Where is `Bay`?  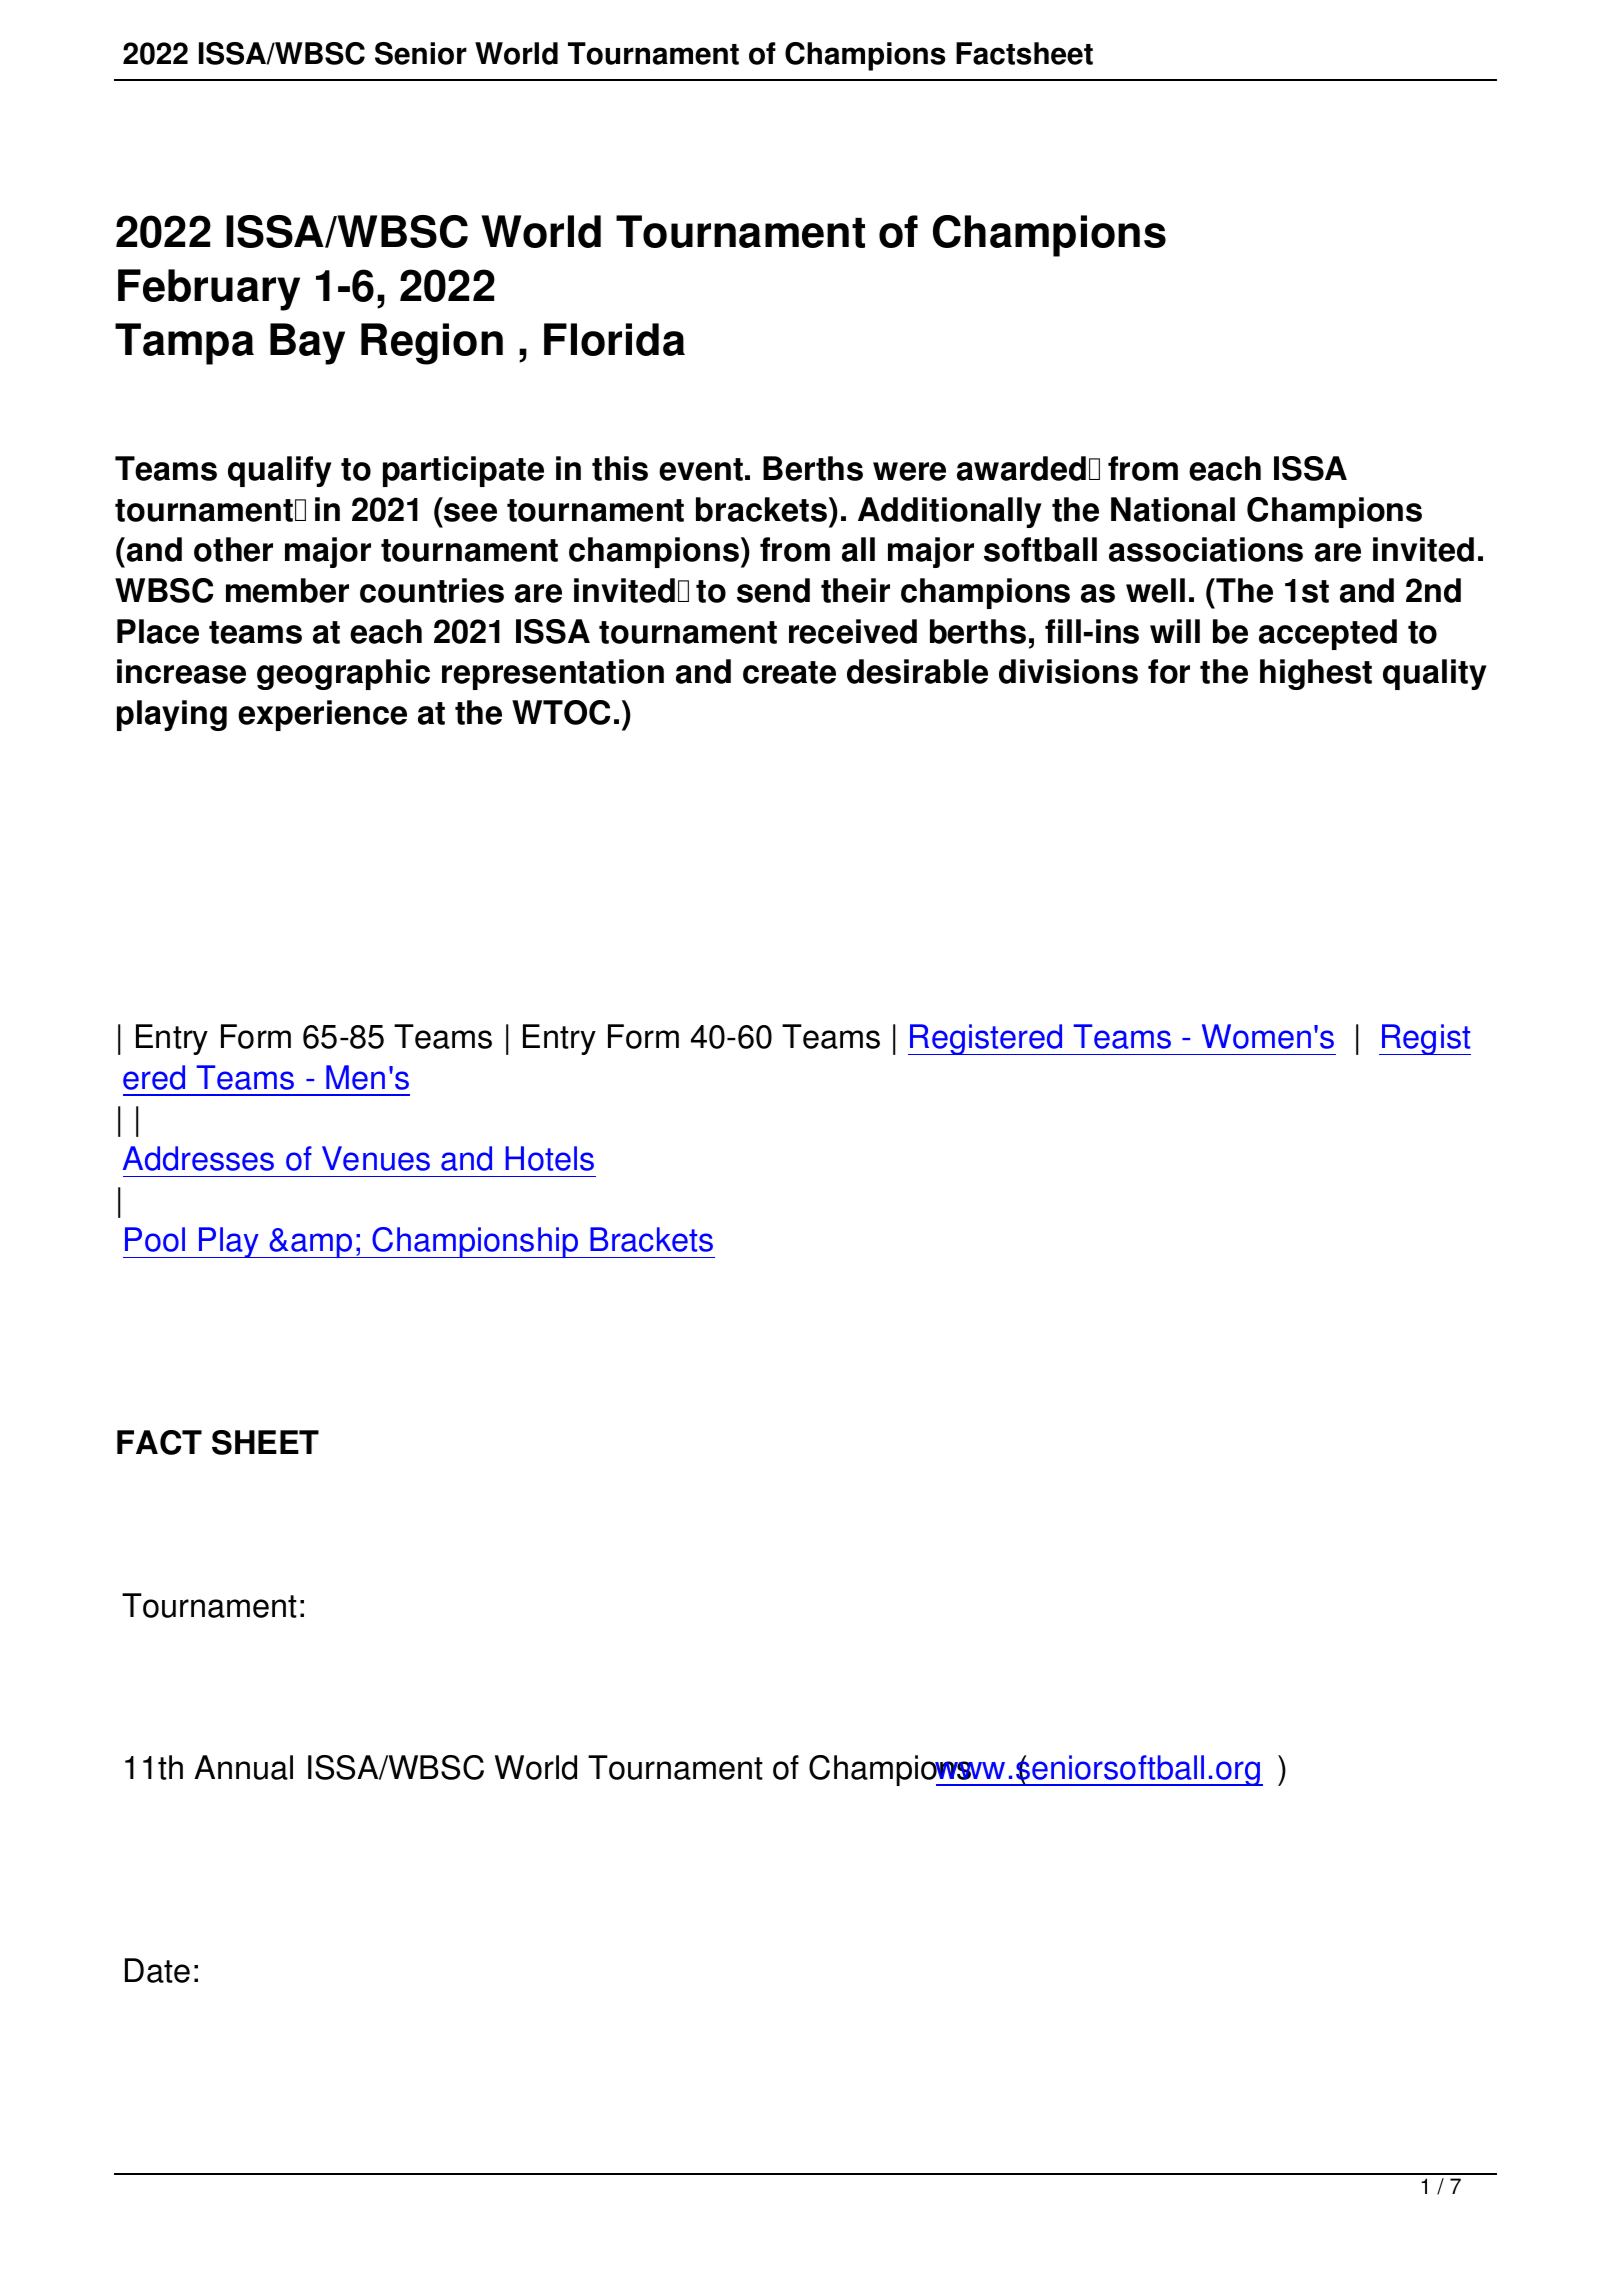 Bay is located at coordinates (307, 344).
